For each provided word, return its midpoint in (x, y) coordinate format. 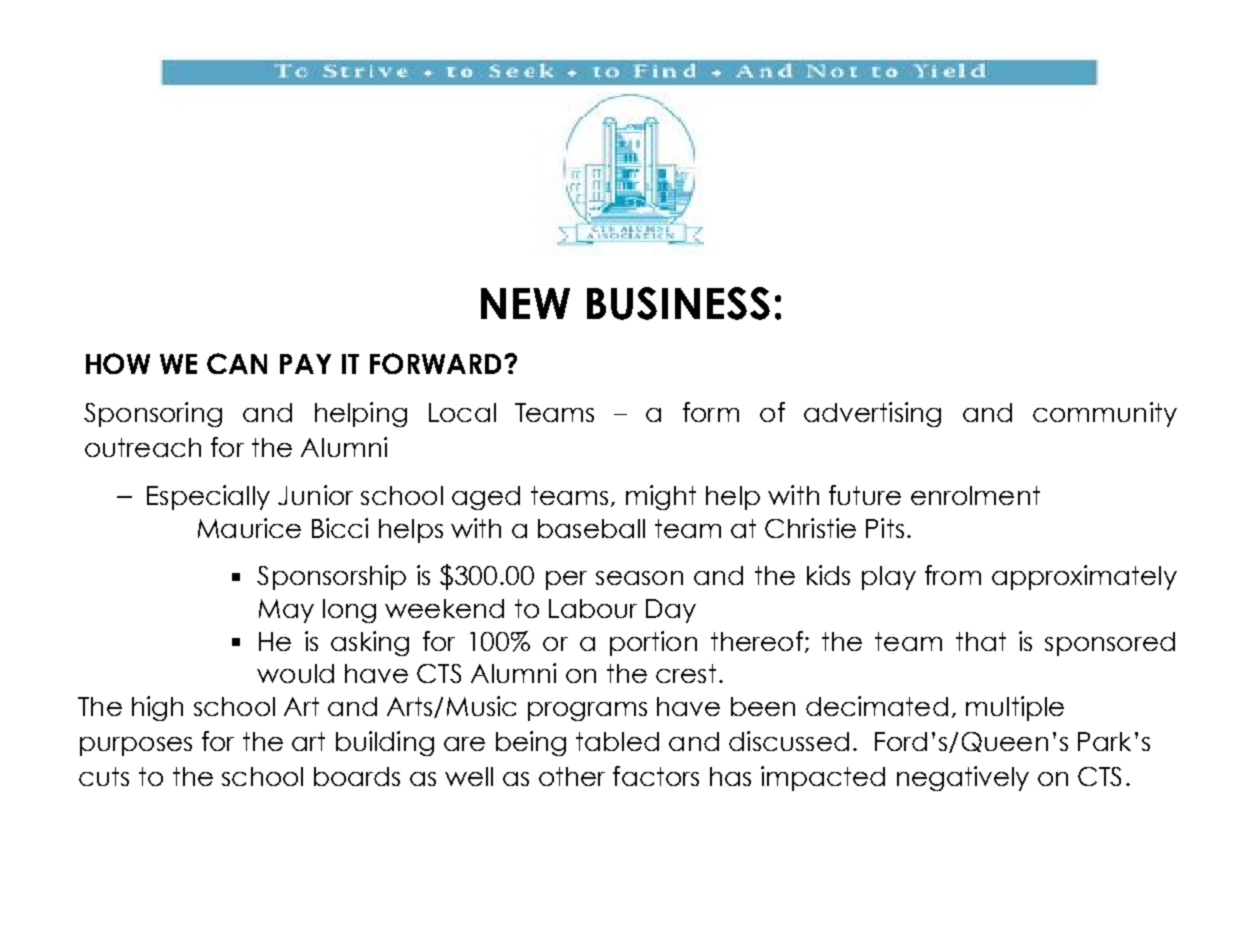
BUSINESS (678, 303)
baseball (591, 528)
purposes (136, 746)
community (1105, 414)
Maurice (249, 528)
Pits (885, 528)
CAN (237, 363)
